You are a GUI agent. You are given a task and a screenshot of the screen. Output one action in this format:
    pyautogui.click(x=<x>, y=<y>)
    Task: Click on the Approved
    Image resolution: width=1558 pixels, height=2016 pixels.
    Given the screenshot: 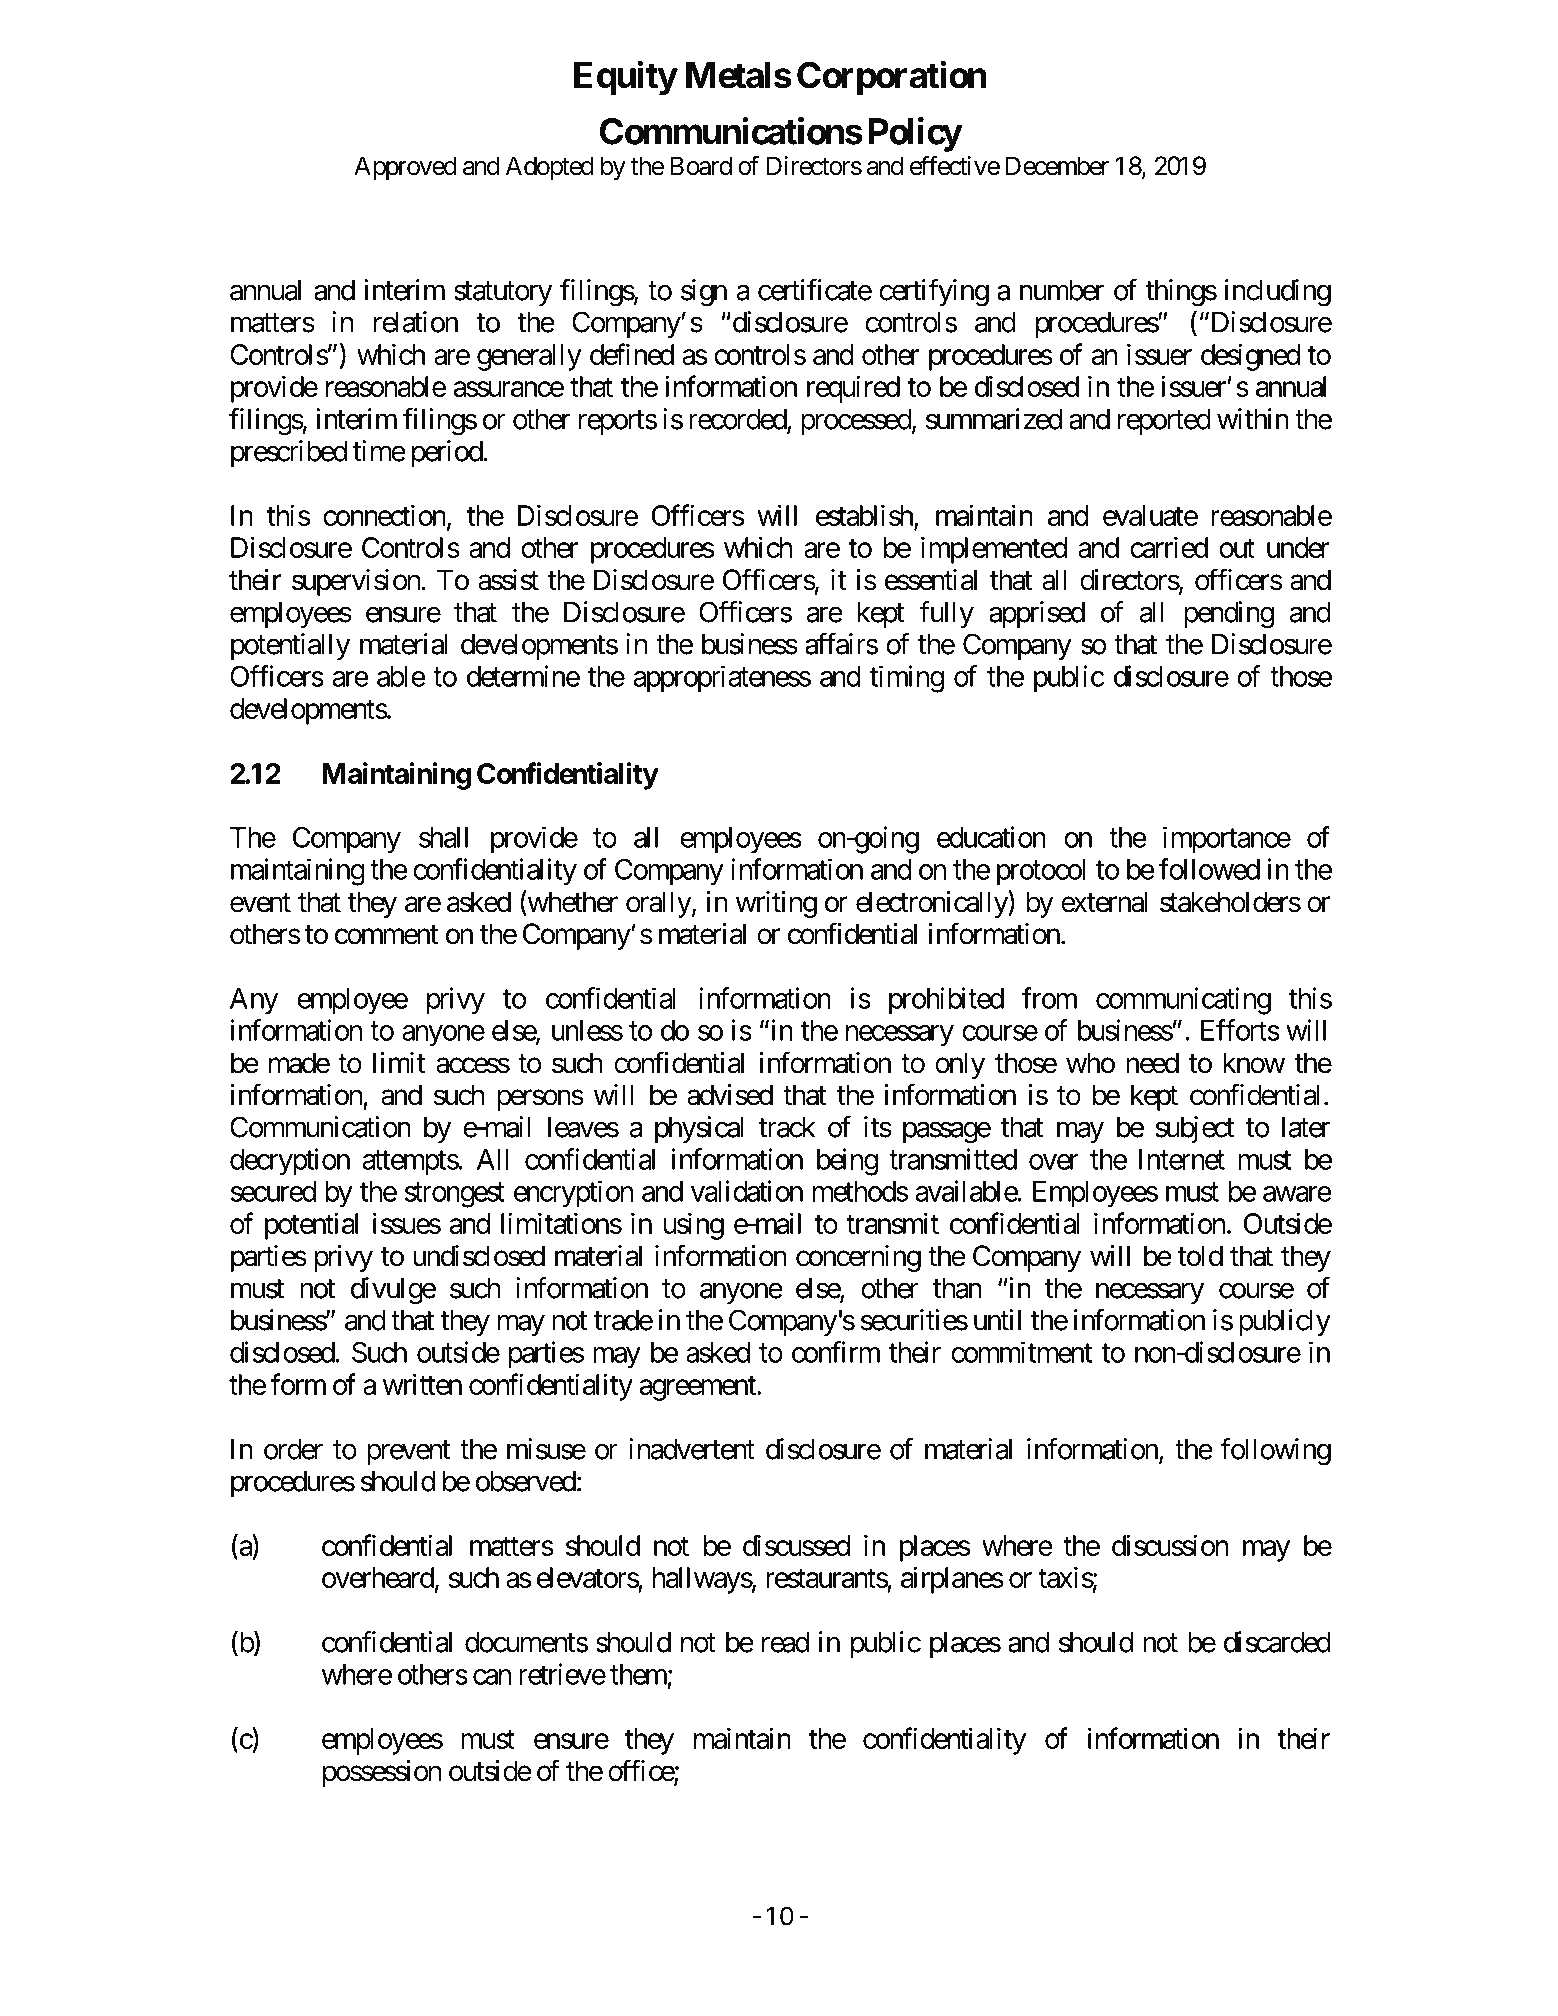 What is the action you would take?
    pyautogui.click(x=405, y=168)
